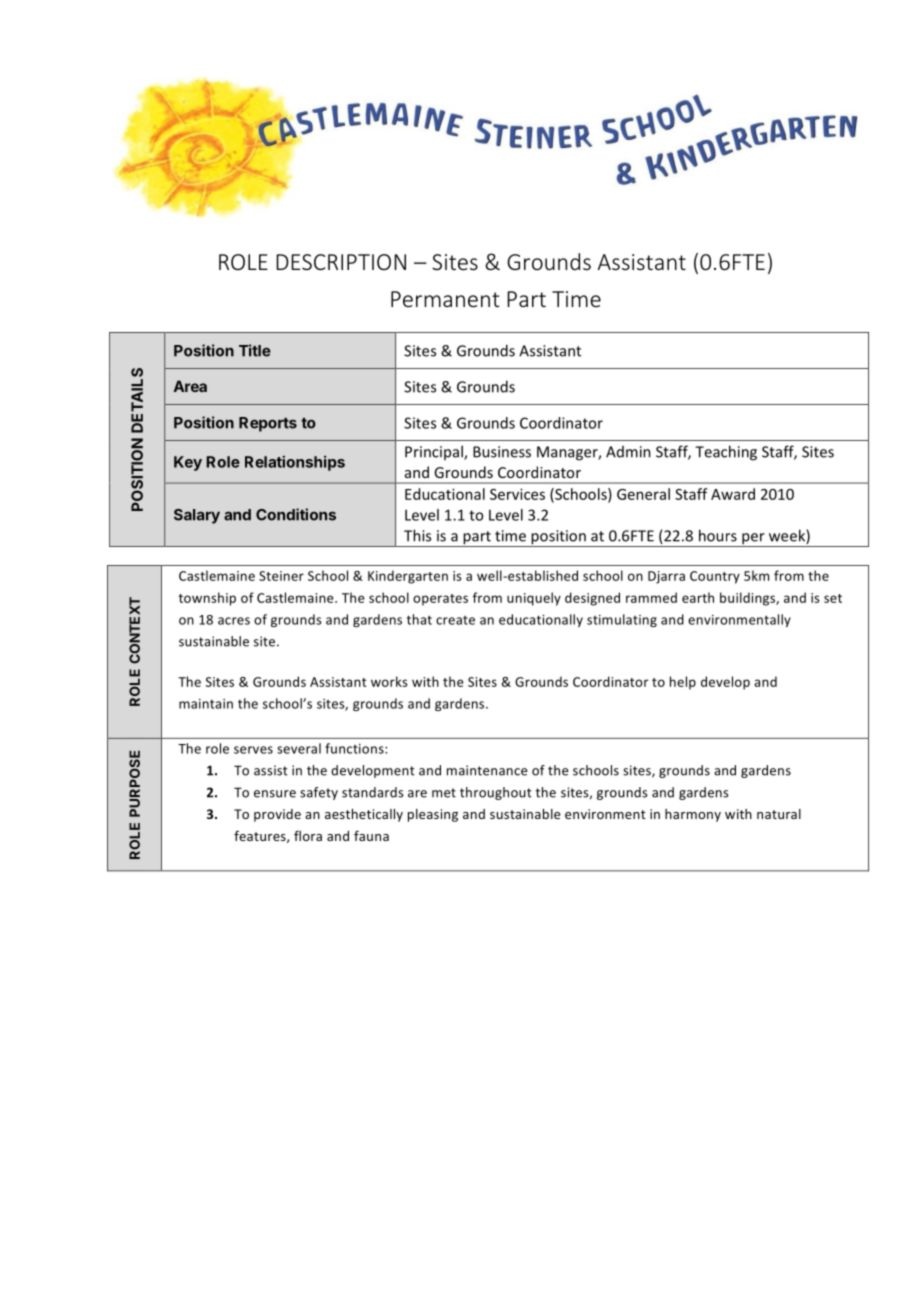 Image resolution: width=924 pixels, height=1307 pixels. What do you see at coordinates (281, 576) in the page?
I see `Steiner` at bounding box center [281, 576].
